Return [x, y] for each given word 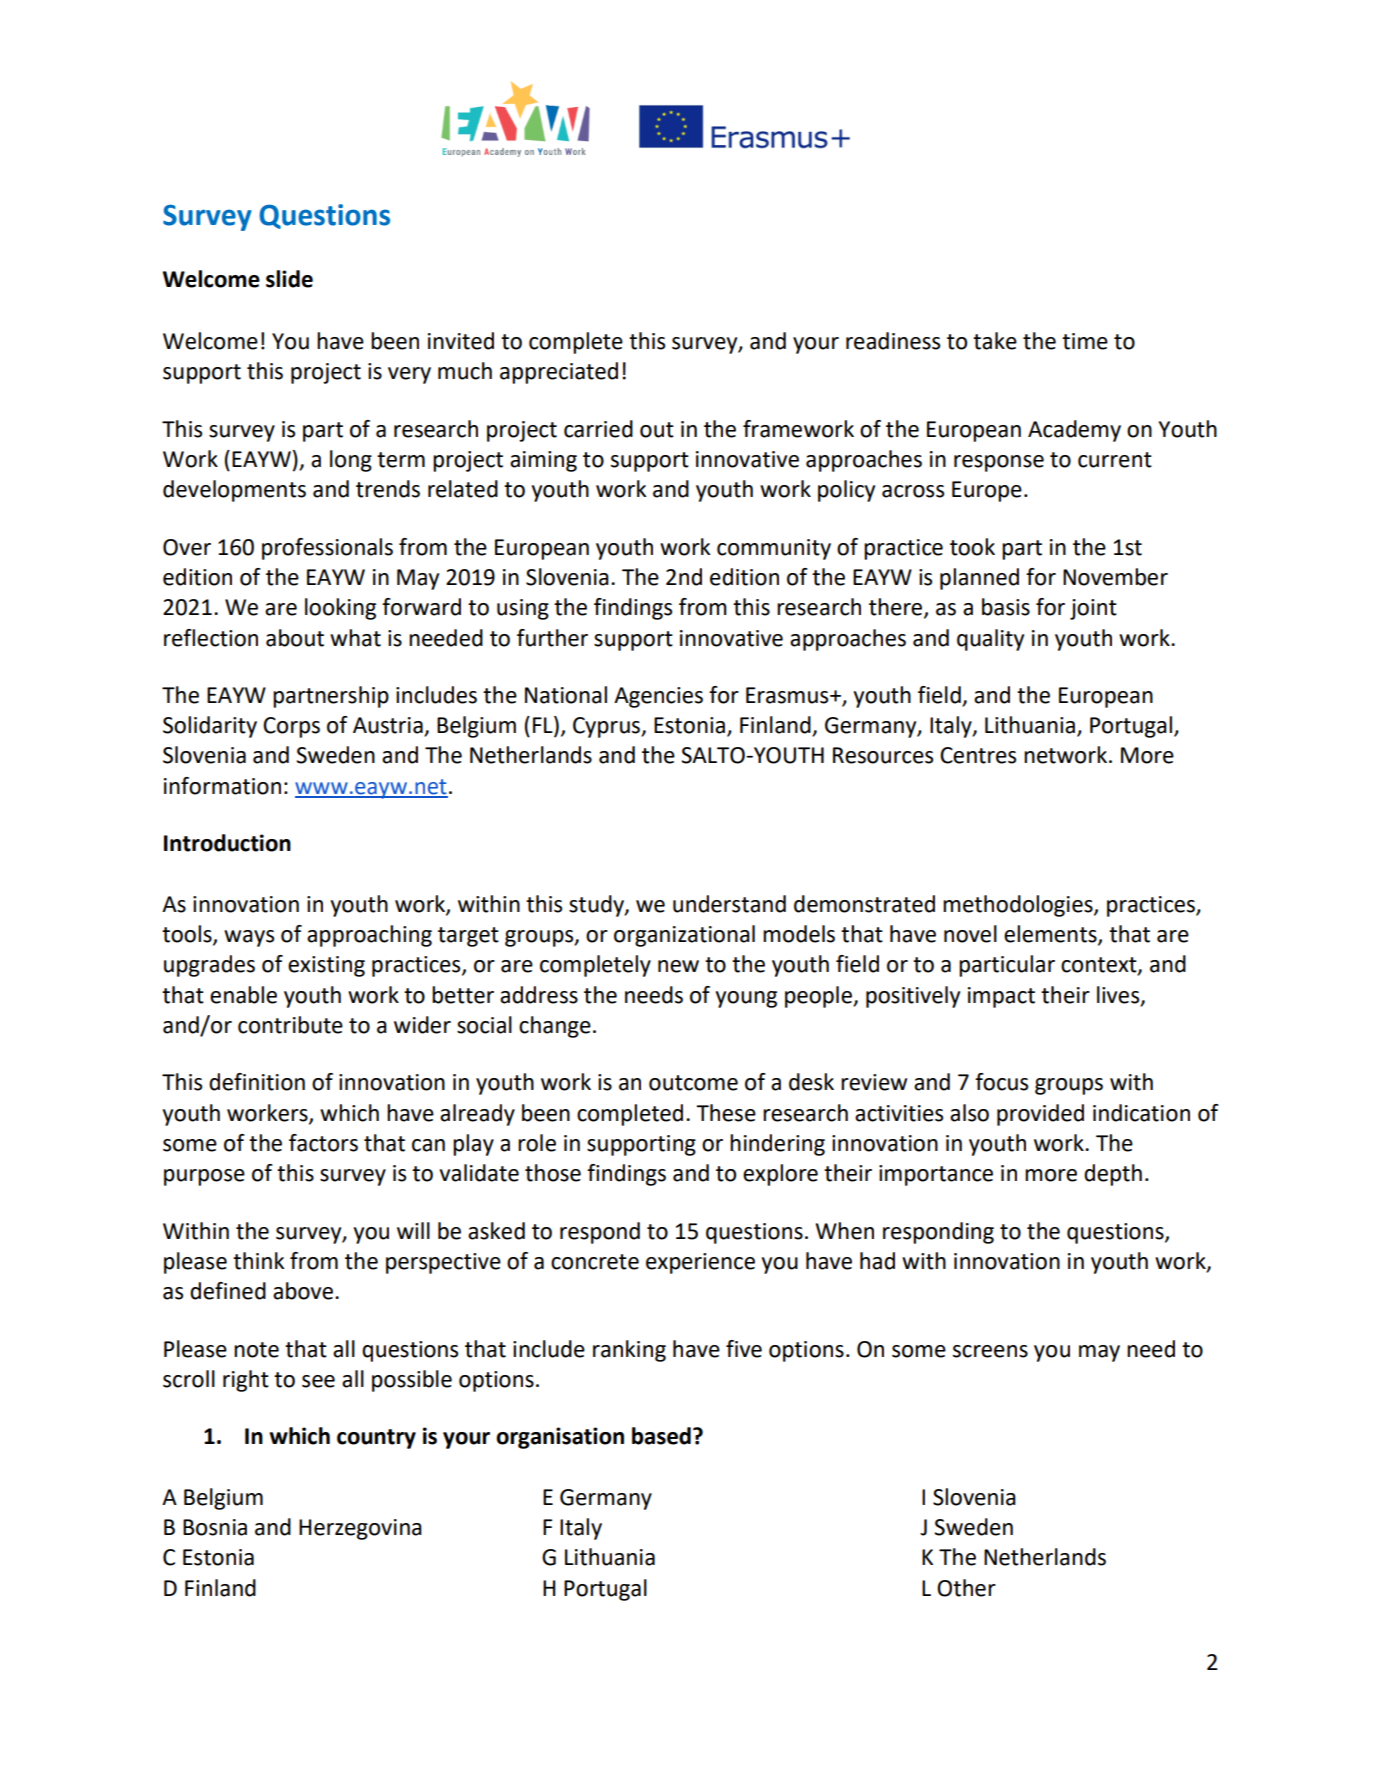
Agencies [658, 697]
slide [289, 279]
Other [966, 1588]
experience [700, 1263]
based [661, 1436]
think [258, 1261]
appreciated [559, 373]
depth [1113, 1175]
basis [1006, 607]
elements [1051, 935]
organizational [684, 936]
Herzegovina [360, 1529]
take [995, 341]
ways [249, 938]
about [295, 638]
